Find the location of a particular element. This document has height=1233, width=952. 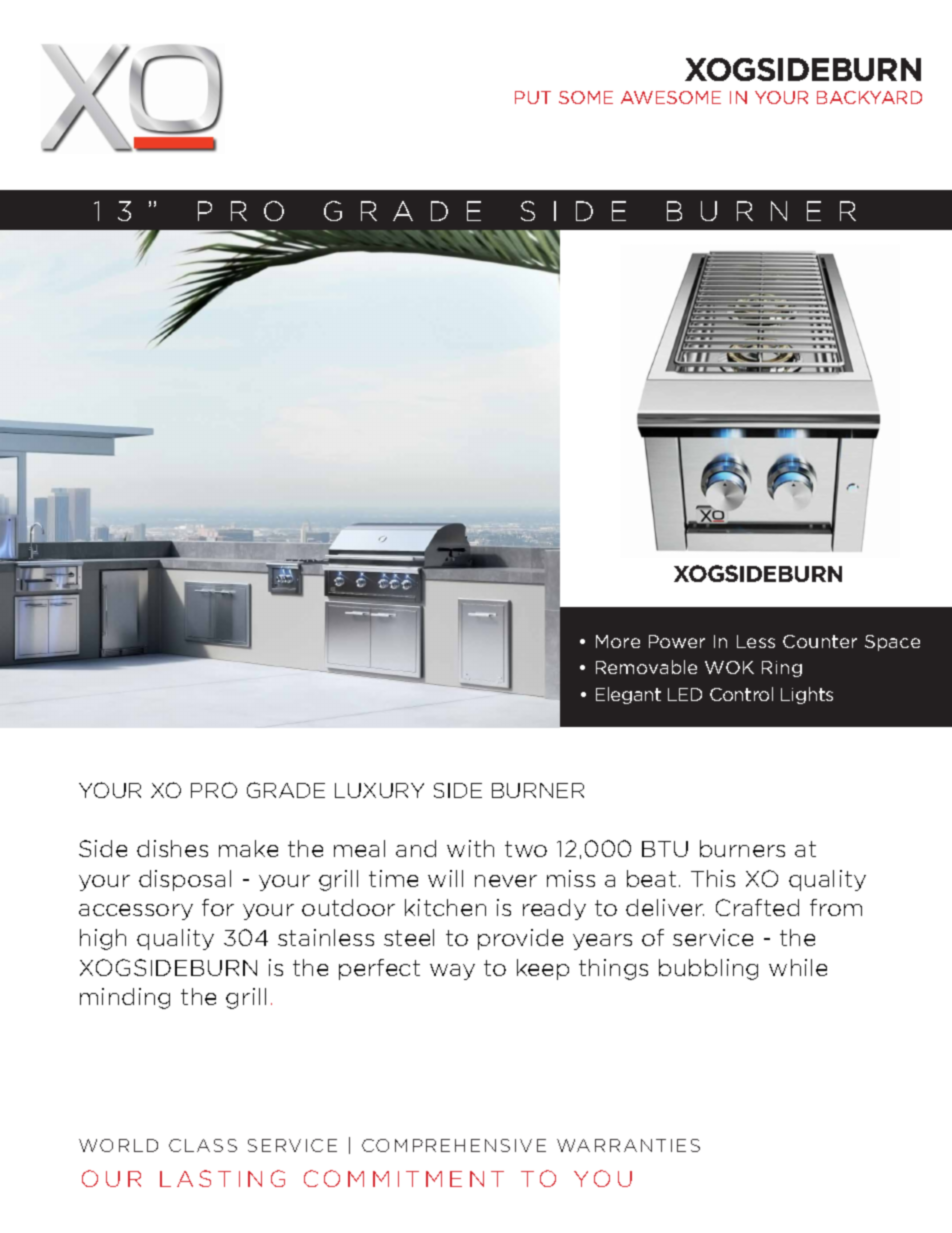

provide is located at coordinates (520, 939).
